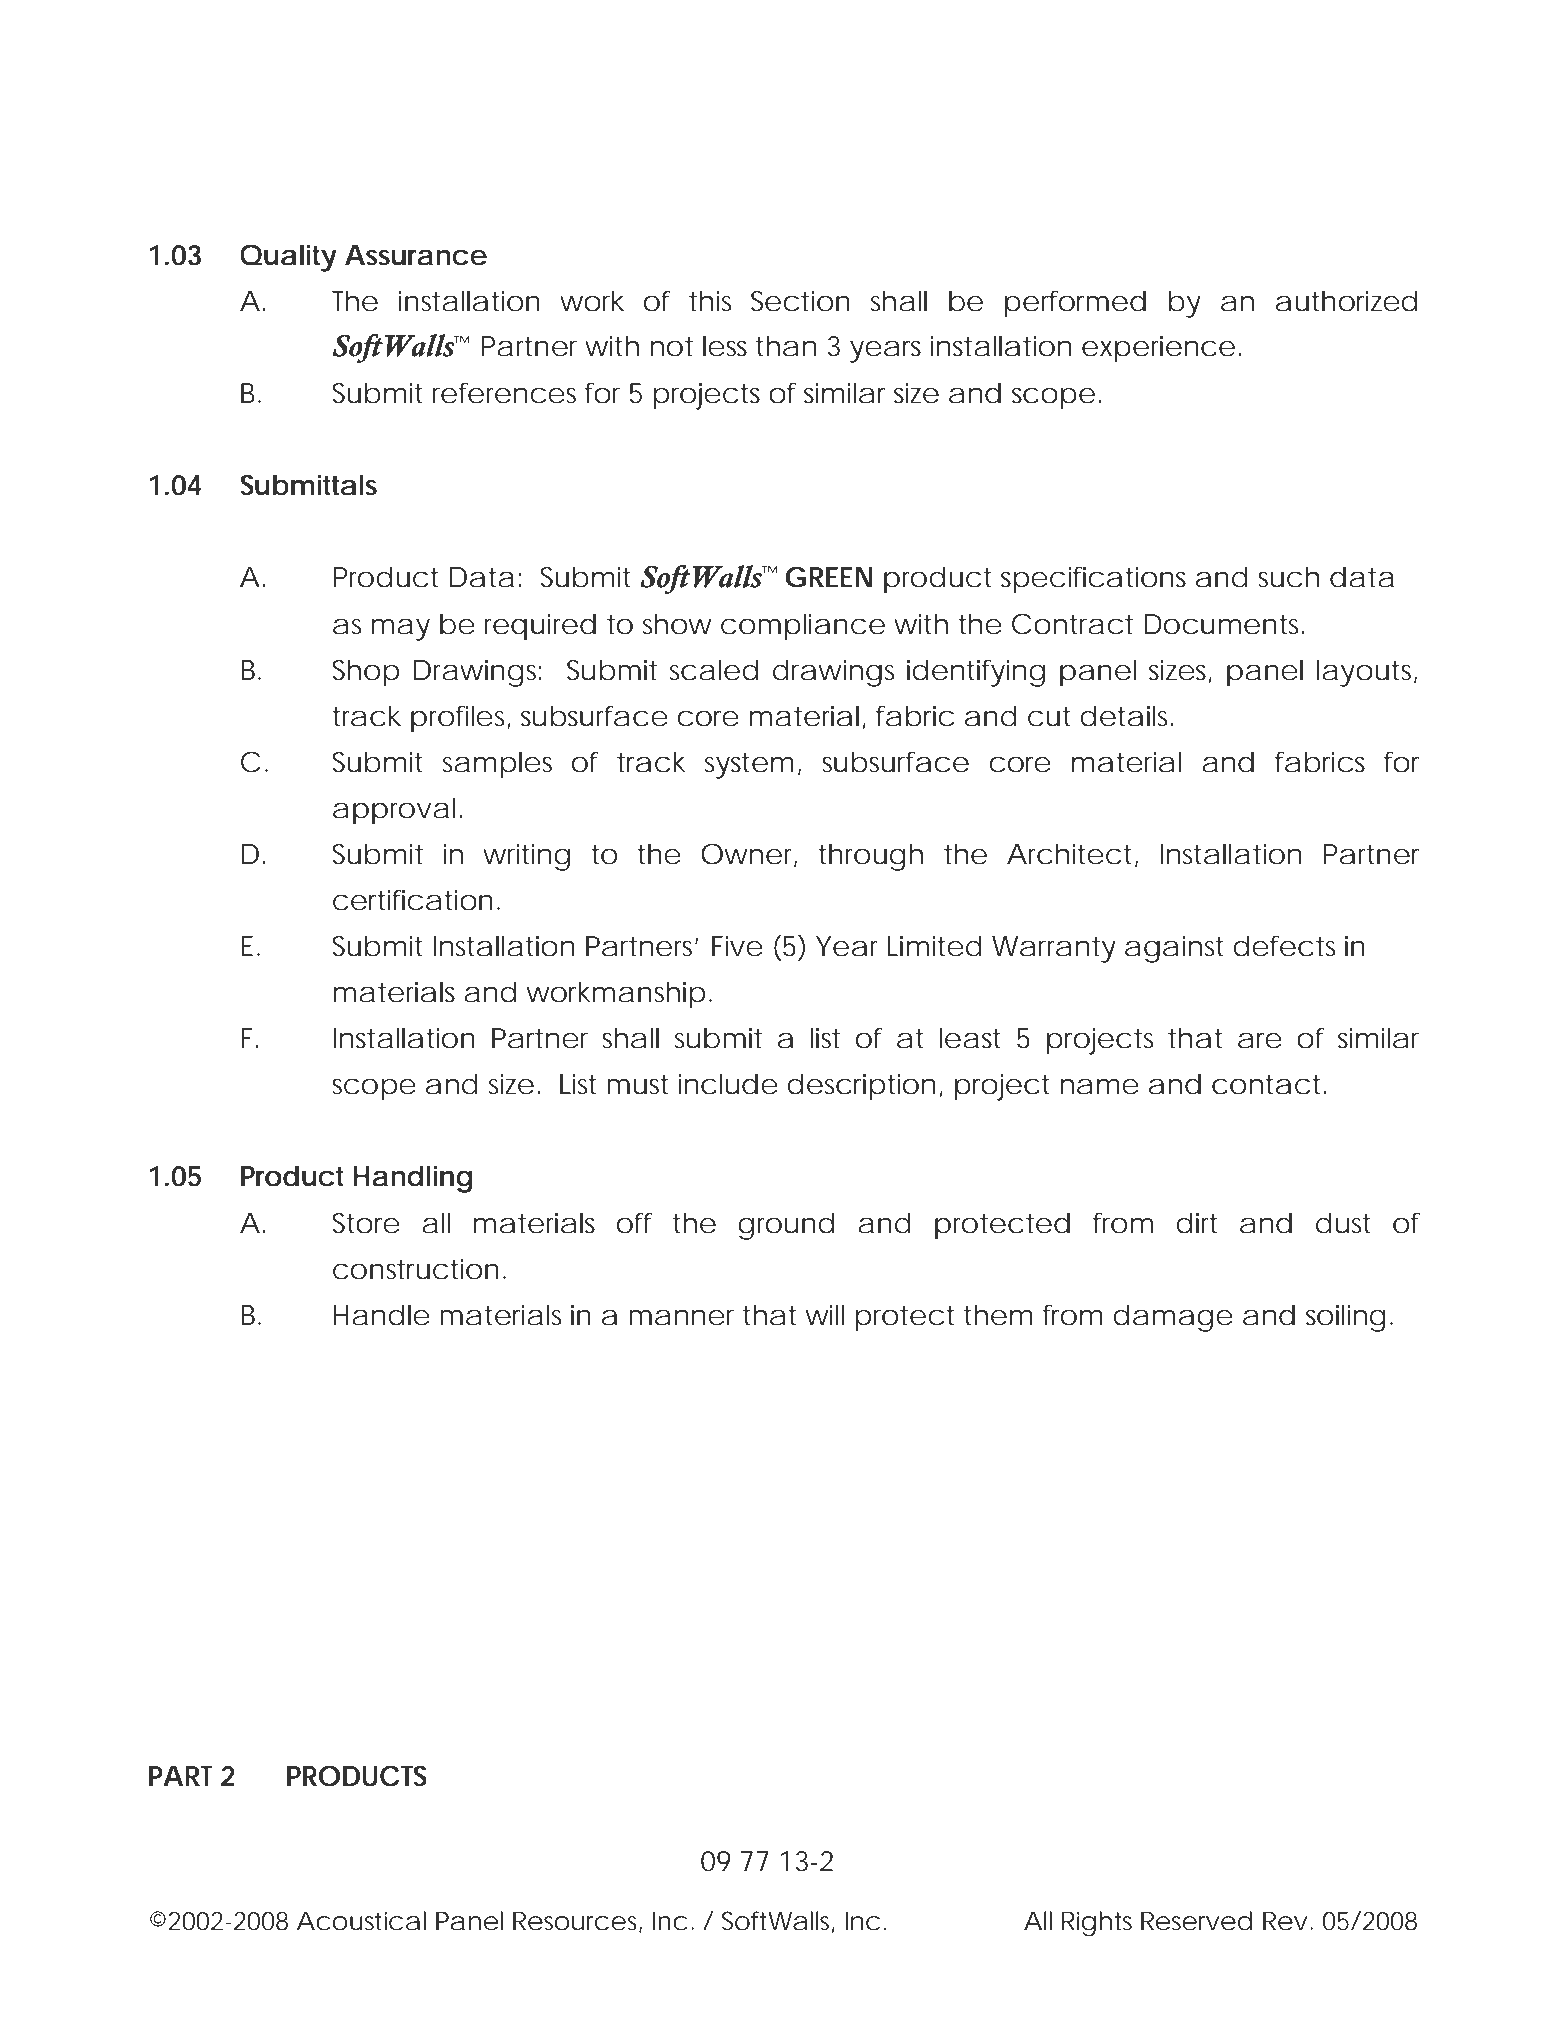 Image resolution: width=1567 pixels, height=2028 pixels. Describe the element at coordinates (861, 1087) in the page. I see `description` at that location.
